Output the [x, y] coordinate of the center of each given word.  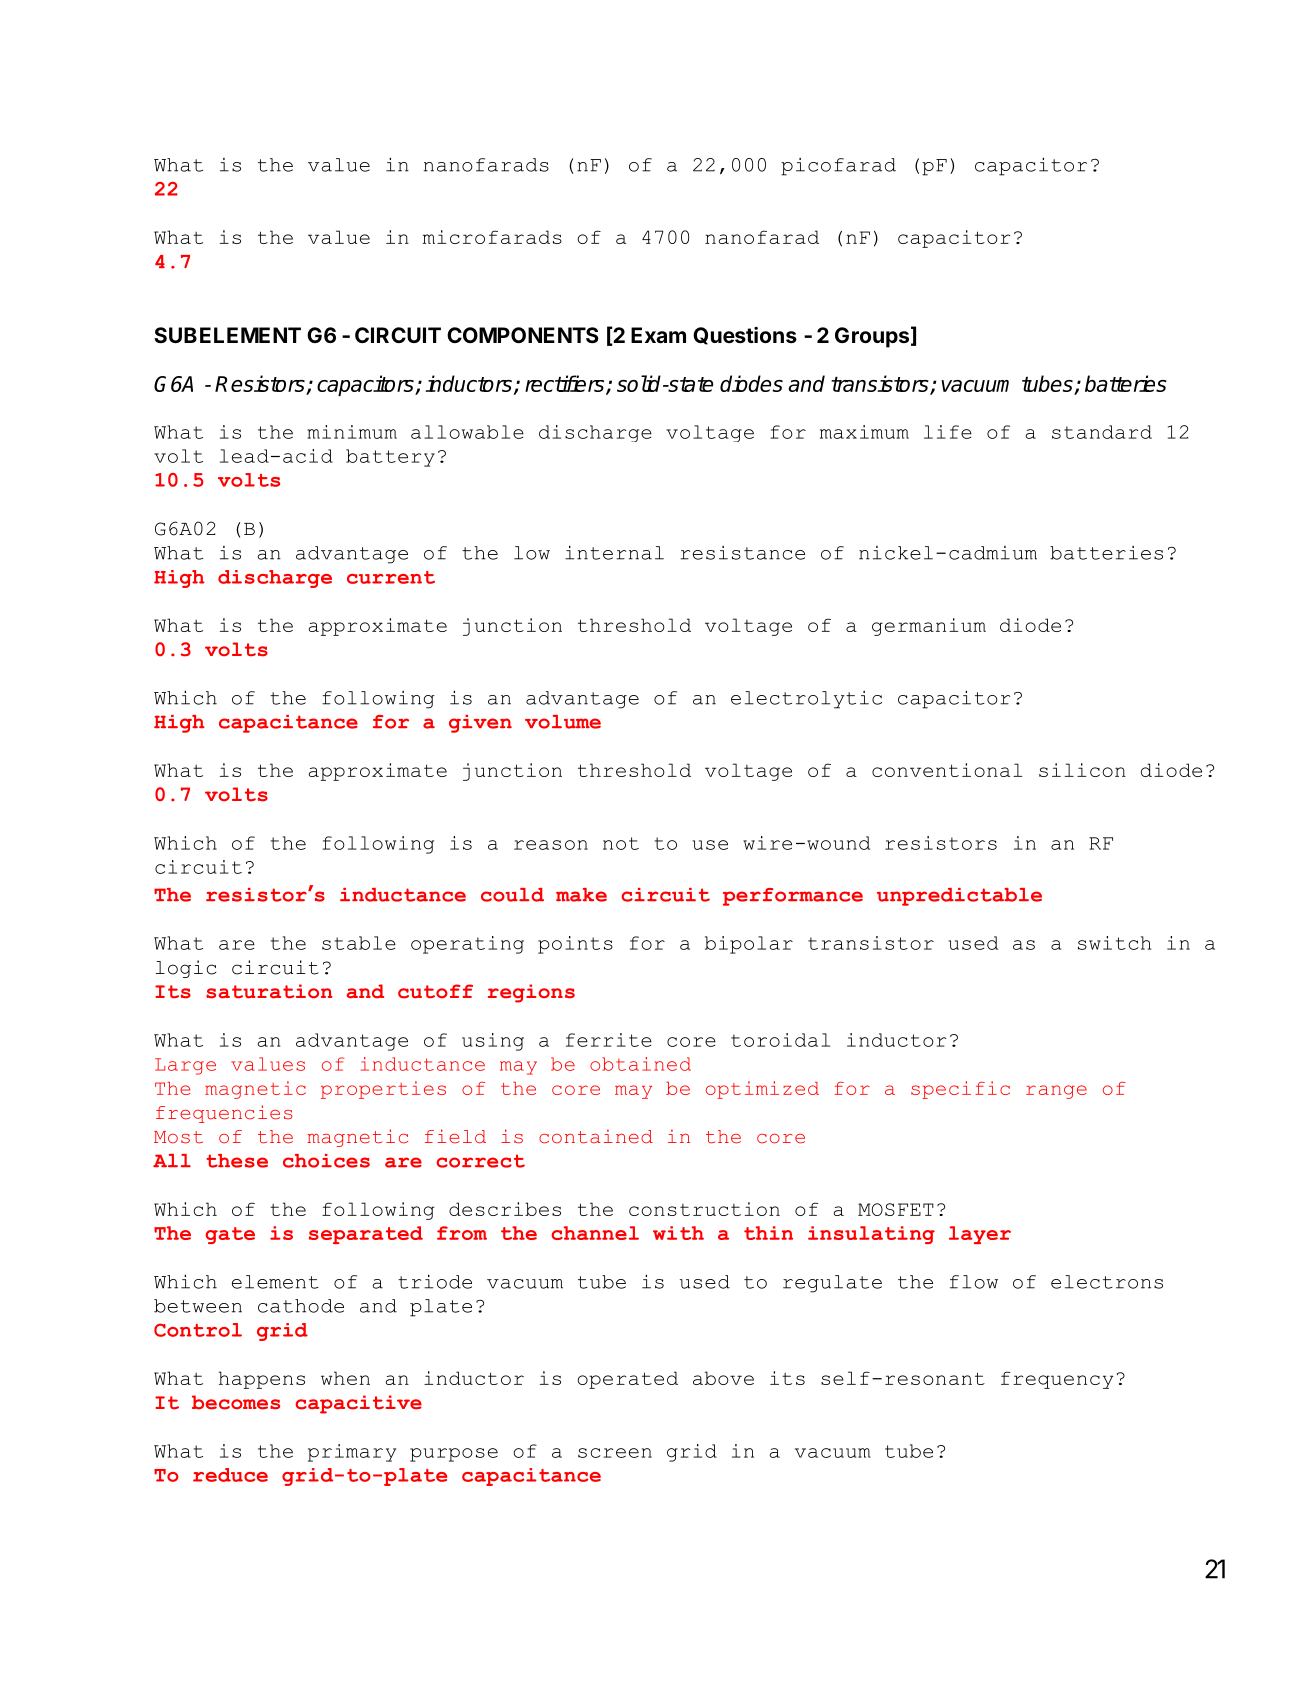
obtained [640, 1064]
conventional [947, 770]
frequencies [224, 1114]
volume [563, 722]
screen [615, 1453]
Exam [658, 335]
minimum [352, 432]
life [948, 432]
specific [960, 1090]
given [480, 724]
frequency [1057, 1380]
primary [352, 1453]
